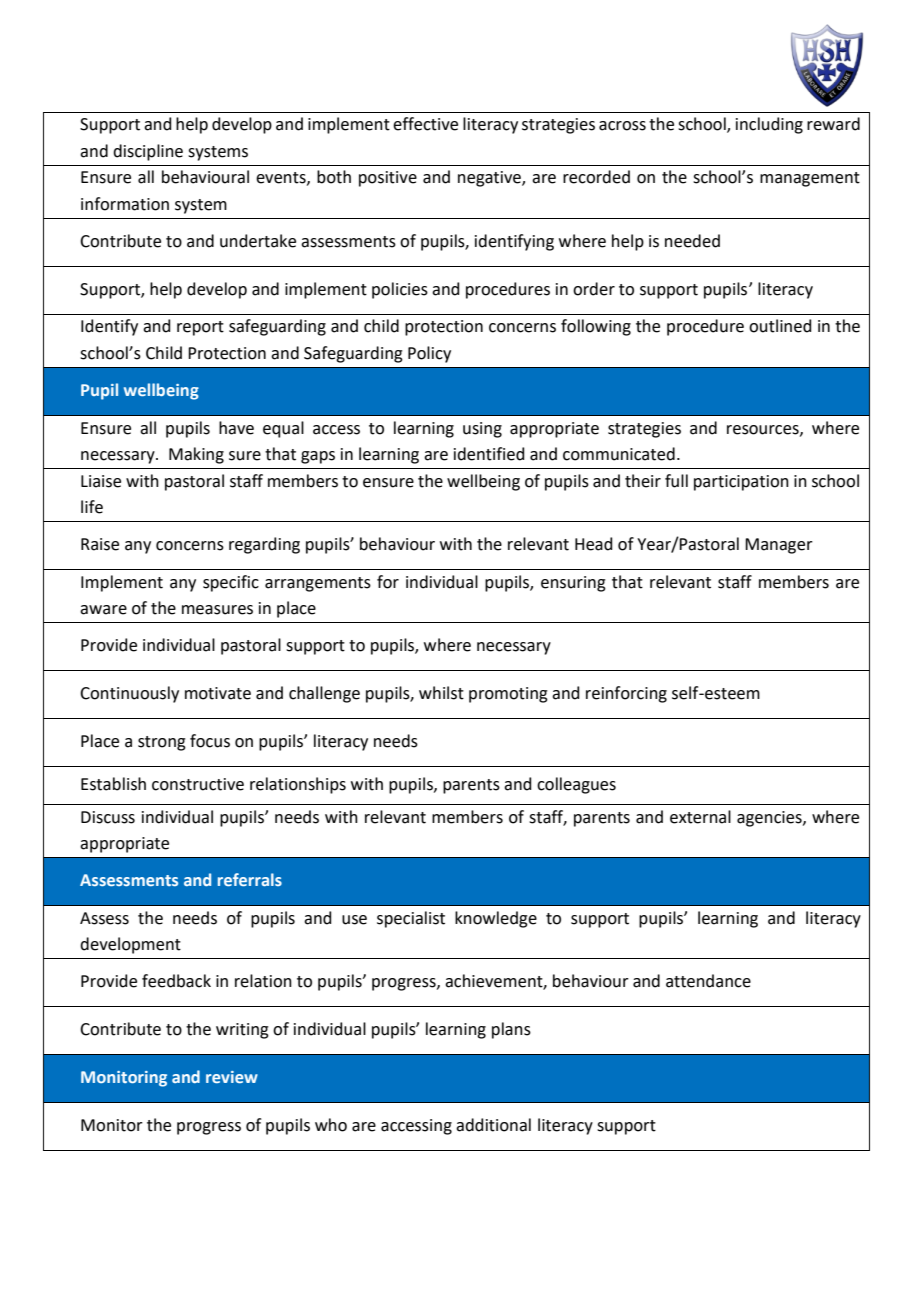 The width and height of the screenshot is (924, 1308). What do you see at coordinates (779, 546) in the screenshot?
I see `Manager` at bounding box center [779, 546].
